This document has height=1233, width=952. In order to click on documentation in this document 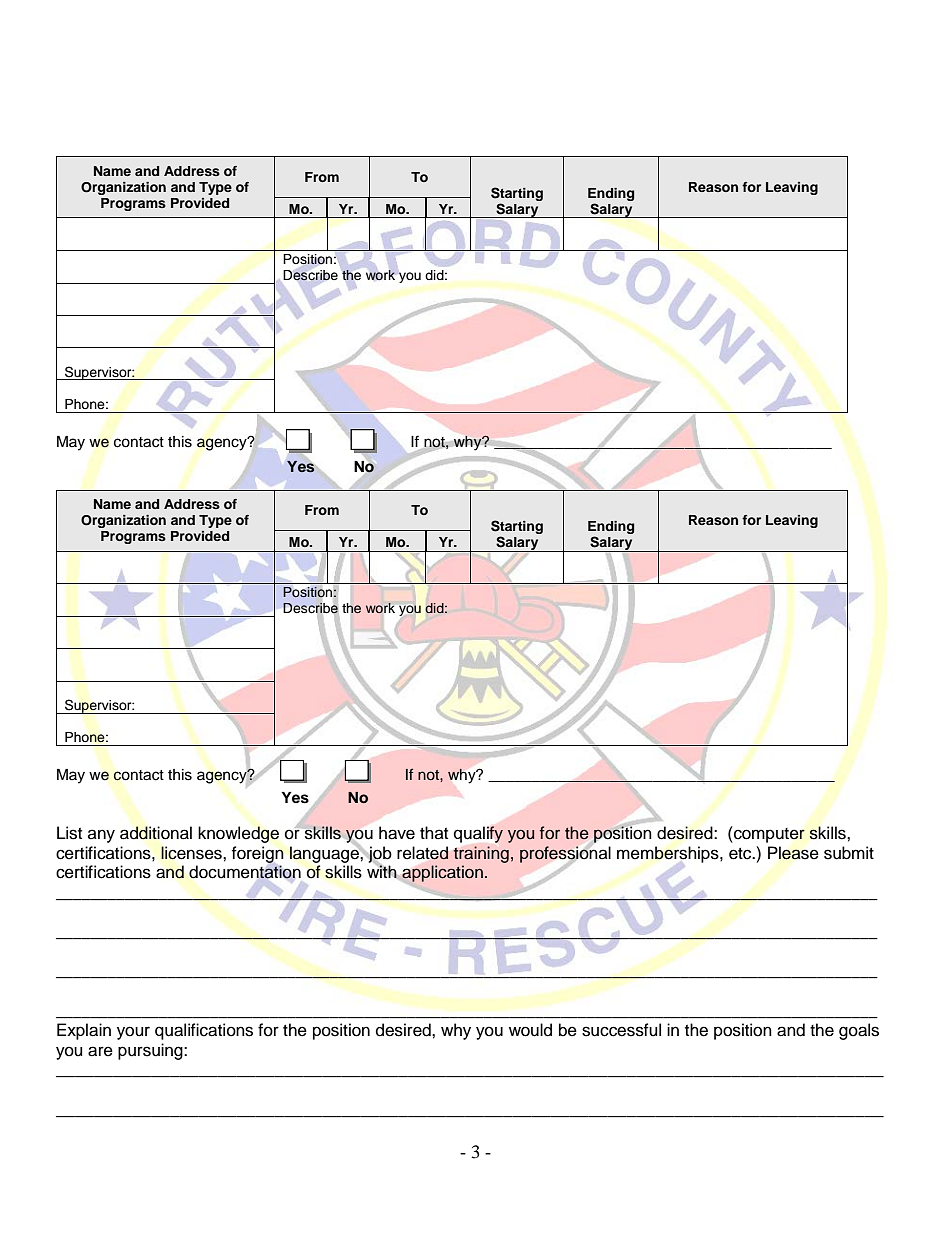, I will do `click(245, 872)`.
